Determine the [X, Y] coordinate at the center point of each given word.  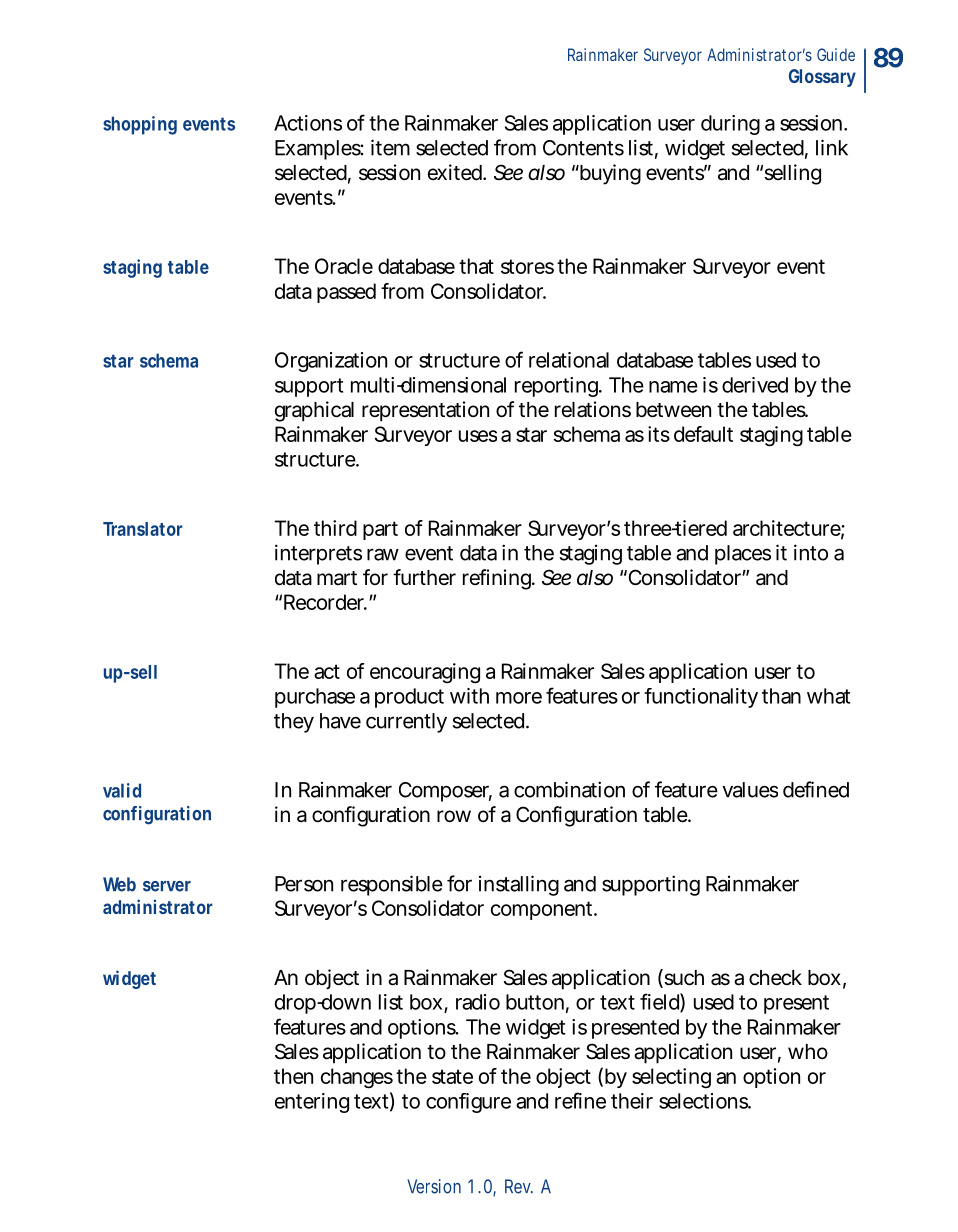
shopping [140, 125]
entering [312, 1103]
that [476, 266]
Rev [519, 1186]
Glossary [822, 78]
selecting [671, 1078]
